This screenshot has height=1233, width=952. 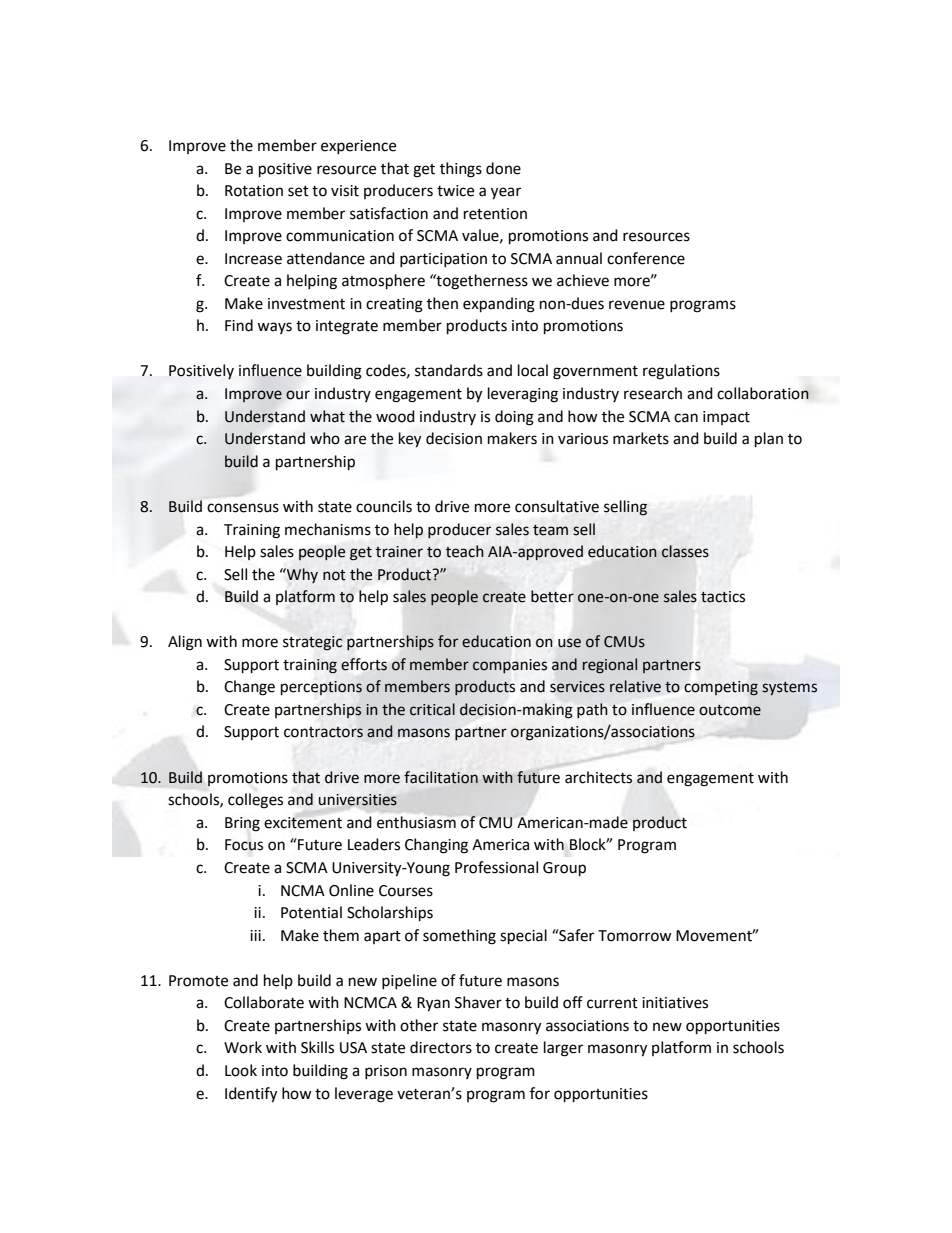 I want to click on done, so click(x=503, y=168).
